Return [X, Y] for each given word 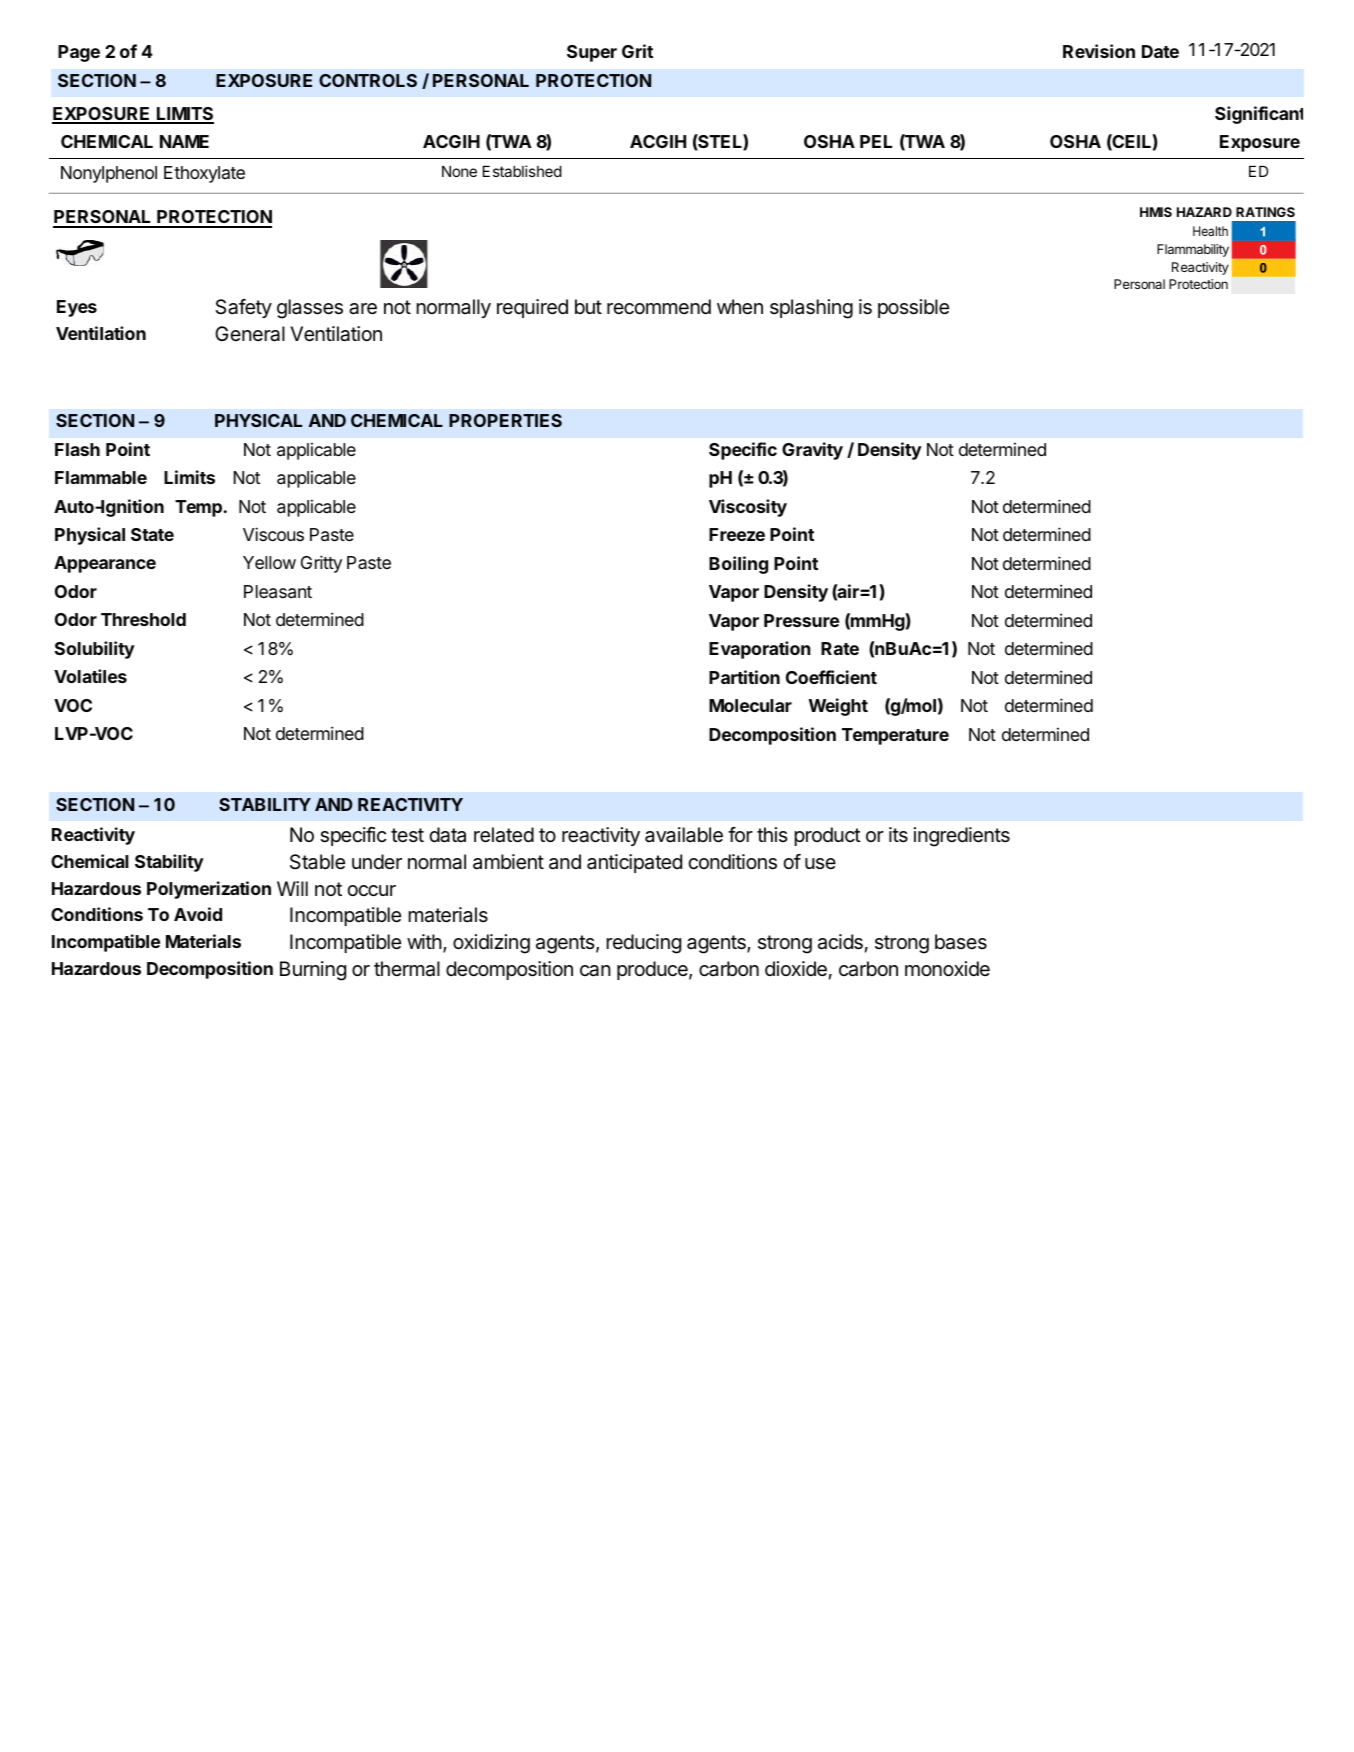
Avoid [198, 914]
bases [961, 942]
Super [592, 53]
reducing [643, 944]
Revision [1099, 51]
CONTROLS [368, 80]
